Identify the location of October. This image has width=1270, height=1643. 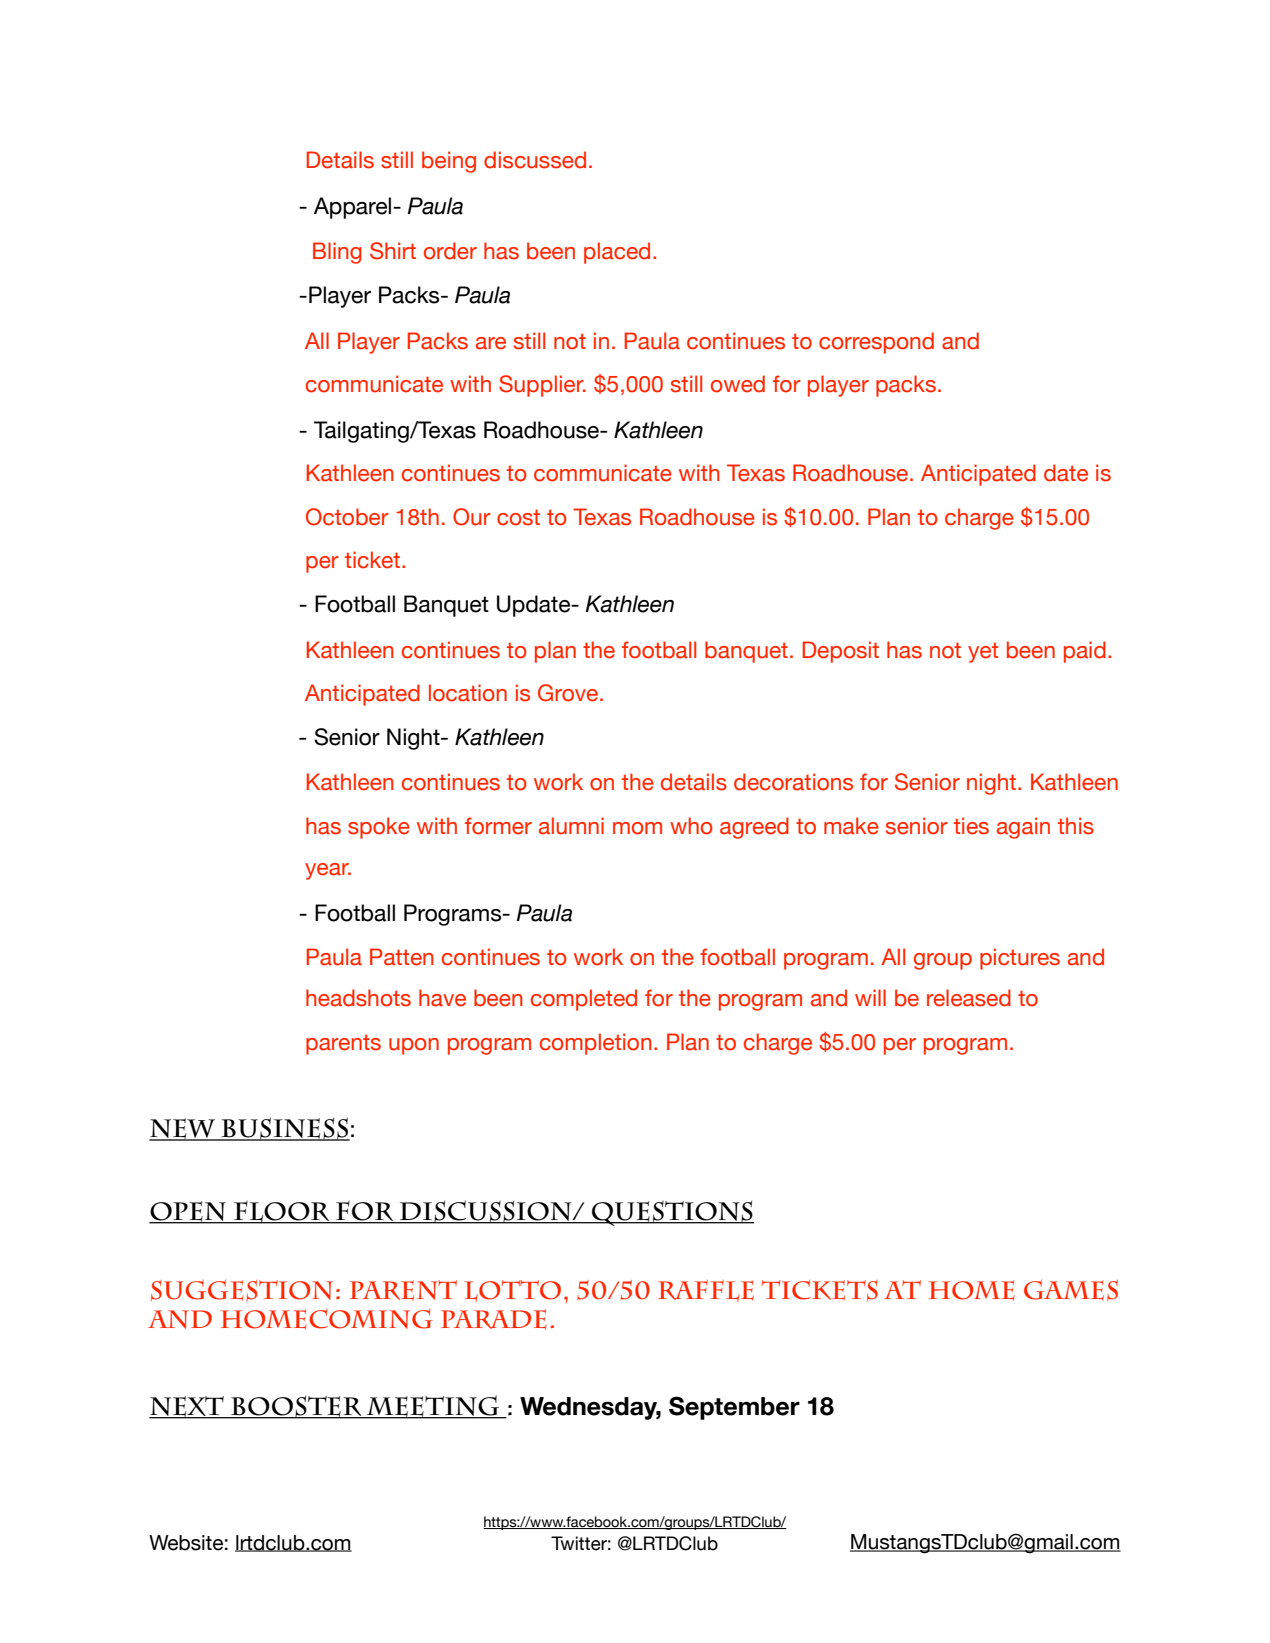
(347, 517).
